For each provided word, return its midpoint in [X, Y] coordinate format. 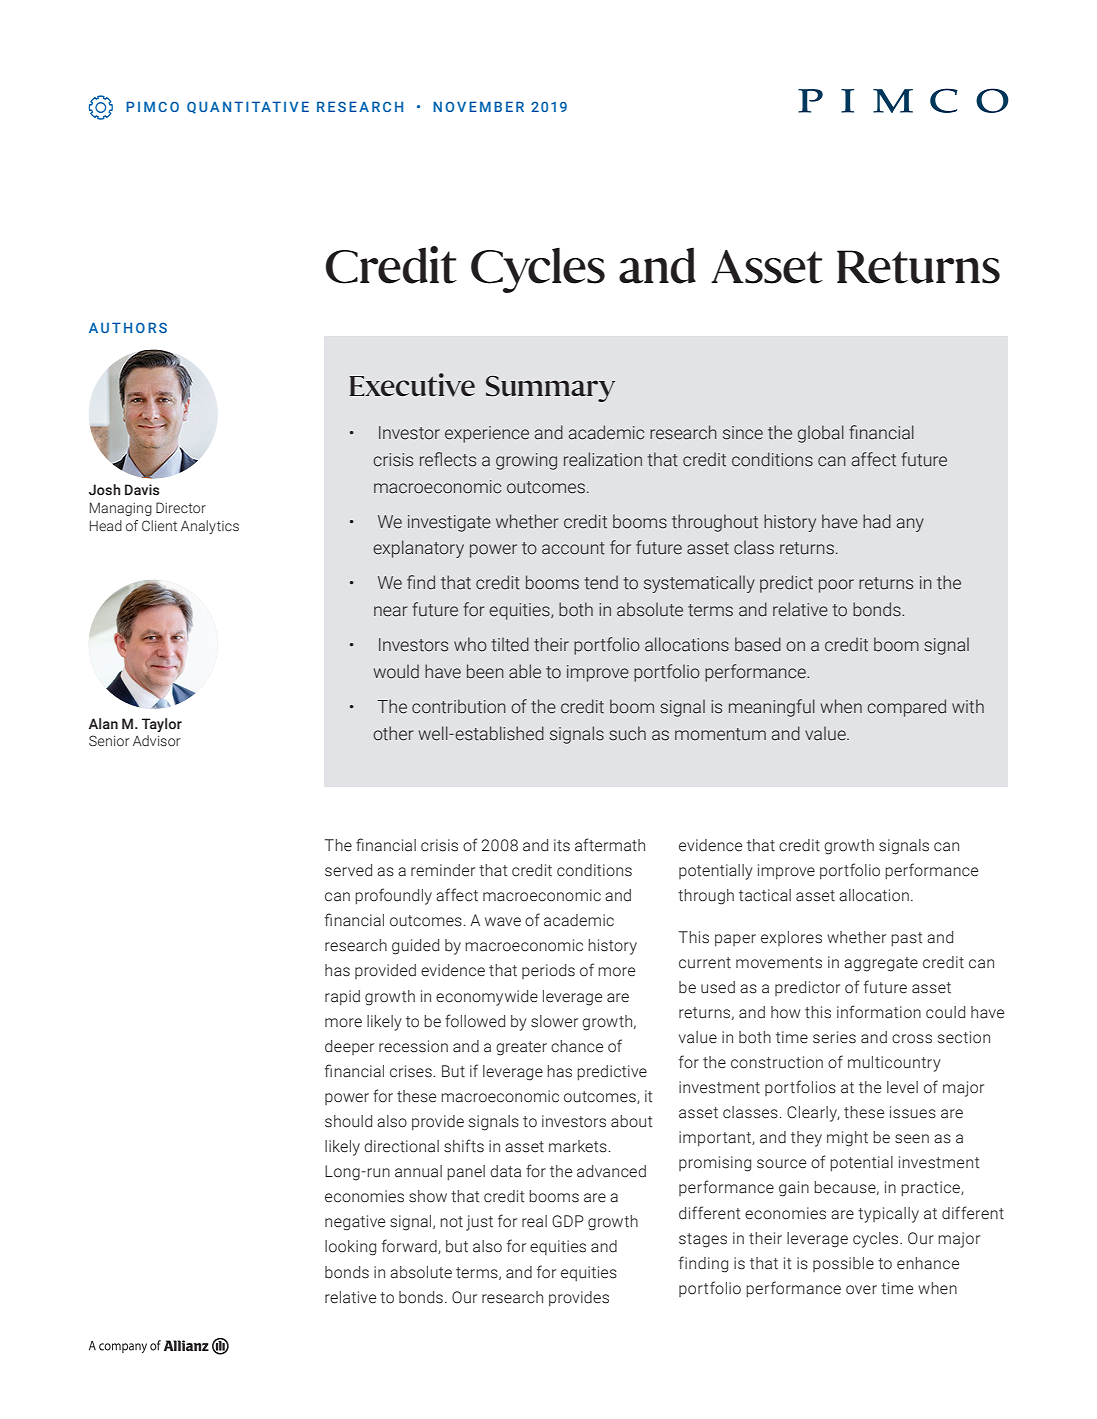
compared [906, 708]
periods [548, 971]
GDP [568, 1221]
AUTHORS [128, 327]
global [821, 434]
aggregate [881, 964]
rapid [342, 998]
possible [843, 1264]
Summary [550, 389]
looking [350, 1248]
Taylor [162, 725]
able [525, 671]
